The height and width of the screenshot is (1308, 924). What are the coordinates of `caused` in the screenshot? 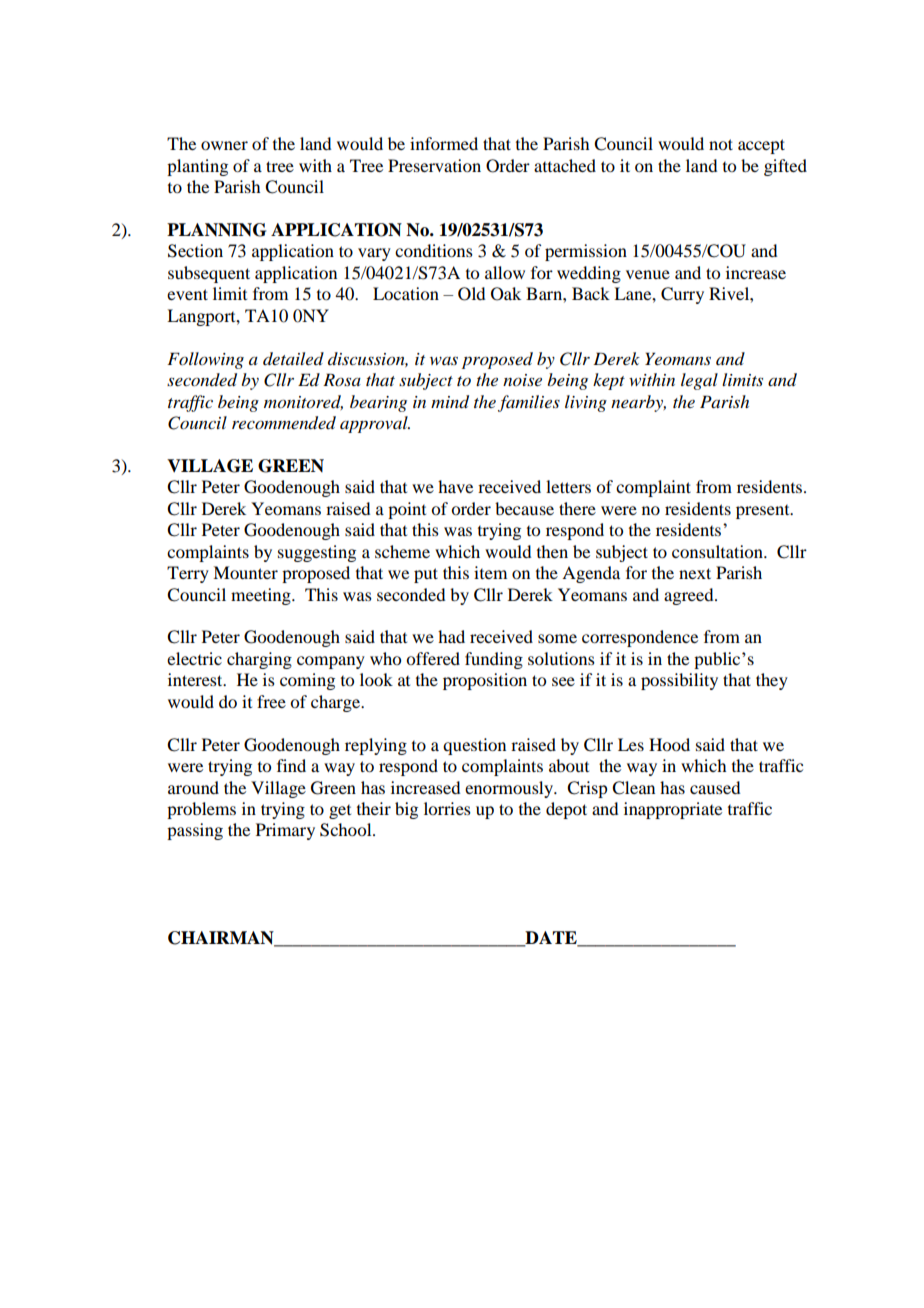 It's located at (715, 787).
